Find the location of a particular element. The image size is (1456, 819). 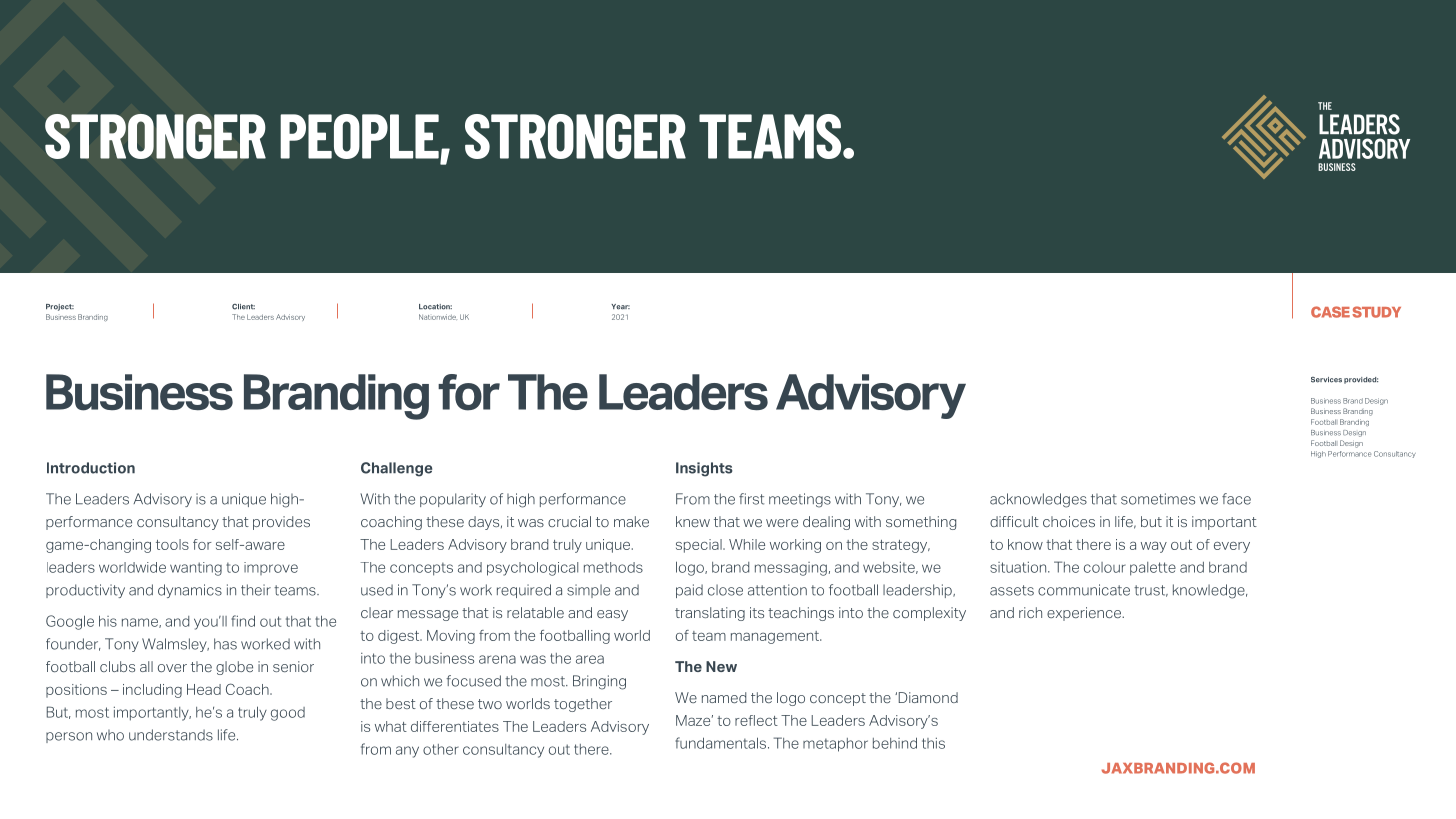

fundamentals is located at coordinates (722, 743).
